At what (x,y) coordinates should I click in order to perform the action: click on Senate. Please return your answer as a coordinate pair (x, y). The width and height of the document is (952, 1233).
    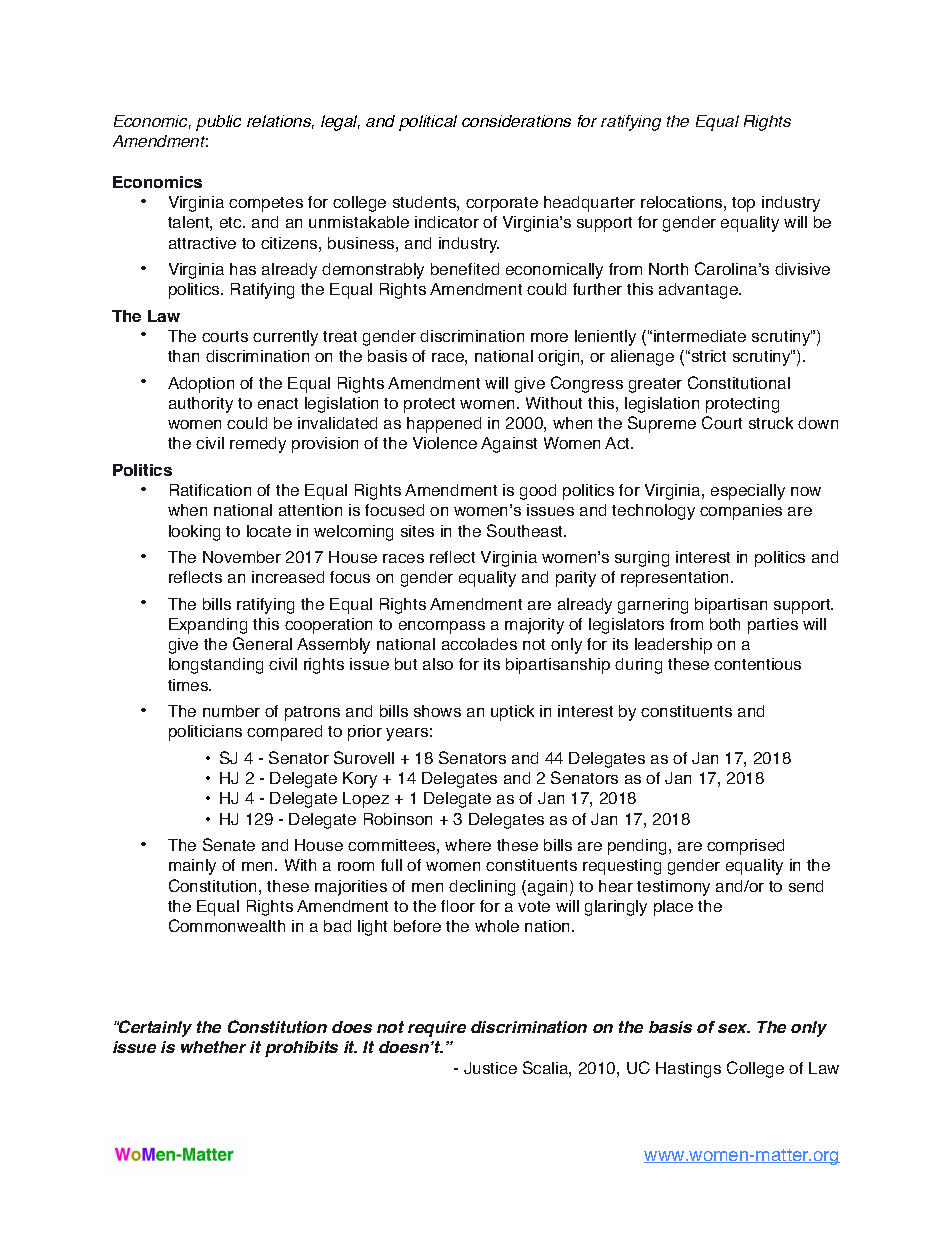
    Looking at the image, I should click on (229, 844).
